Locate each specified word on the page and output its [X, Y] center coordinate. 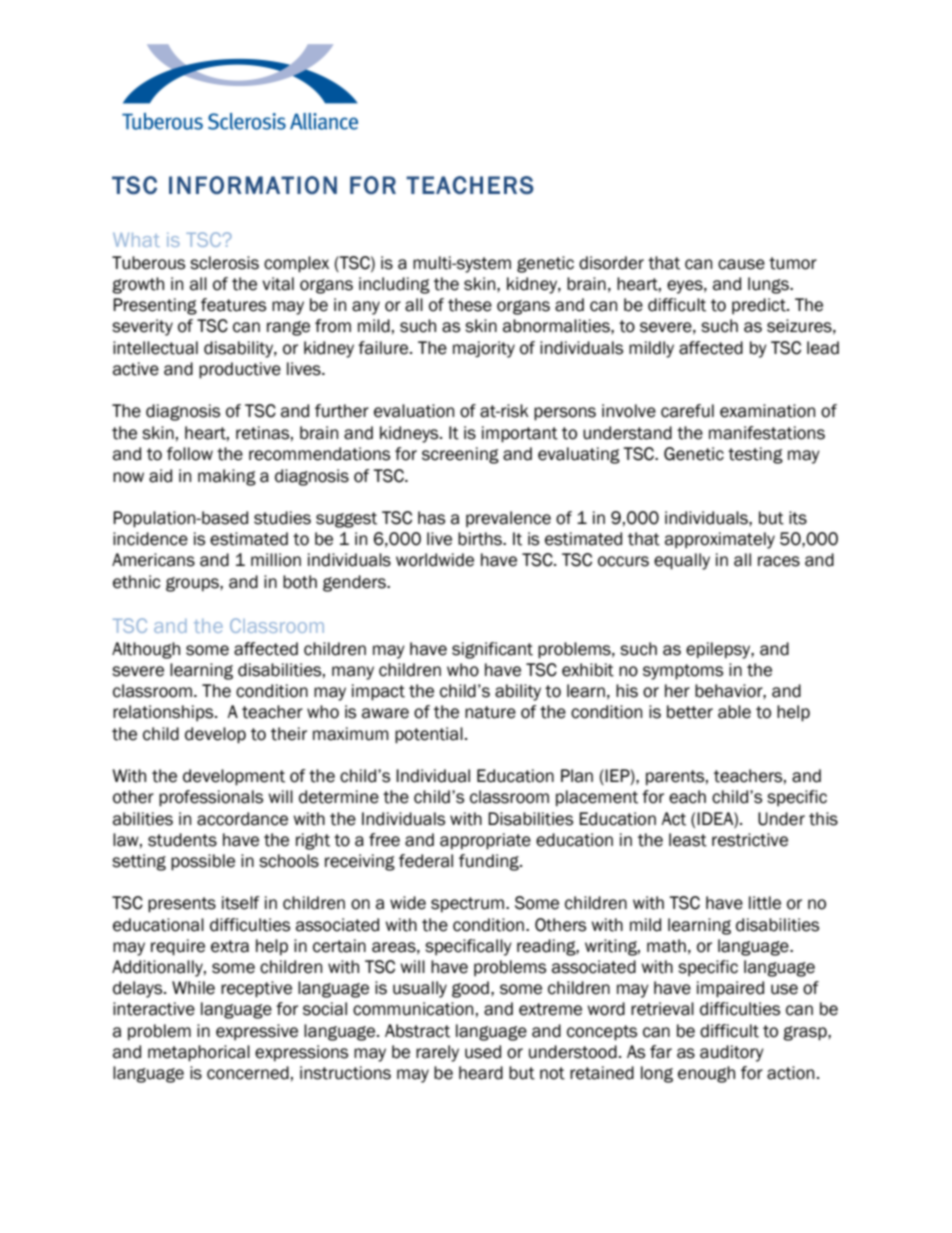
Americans [153, 560]
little [765, 903]
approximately [720, 540]
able [734, 712]
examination [767, 411]
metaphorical [199, 1053]
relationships [164, 713]
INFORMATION [253, 185]
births [481, 539]
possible [203, 862]
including [394, 285]
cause [741, 264]
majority [484, 349]
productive [240, 370]
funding [490, 862]
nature [490, 712]
